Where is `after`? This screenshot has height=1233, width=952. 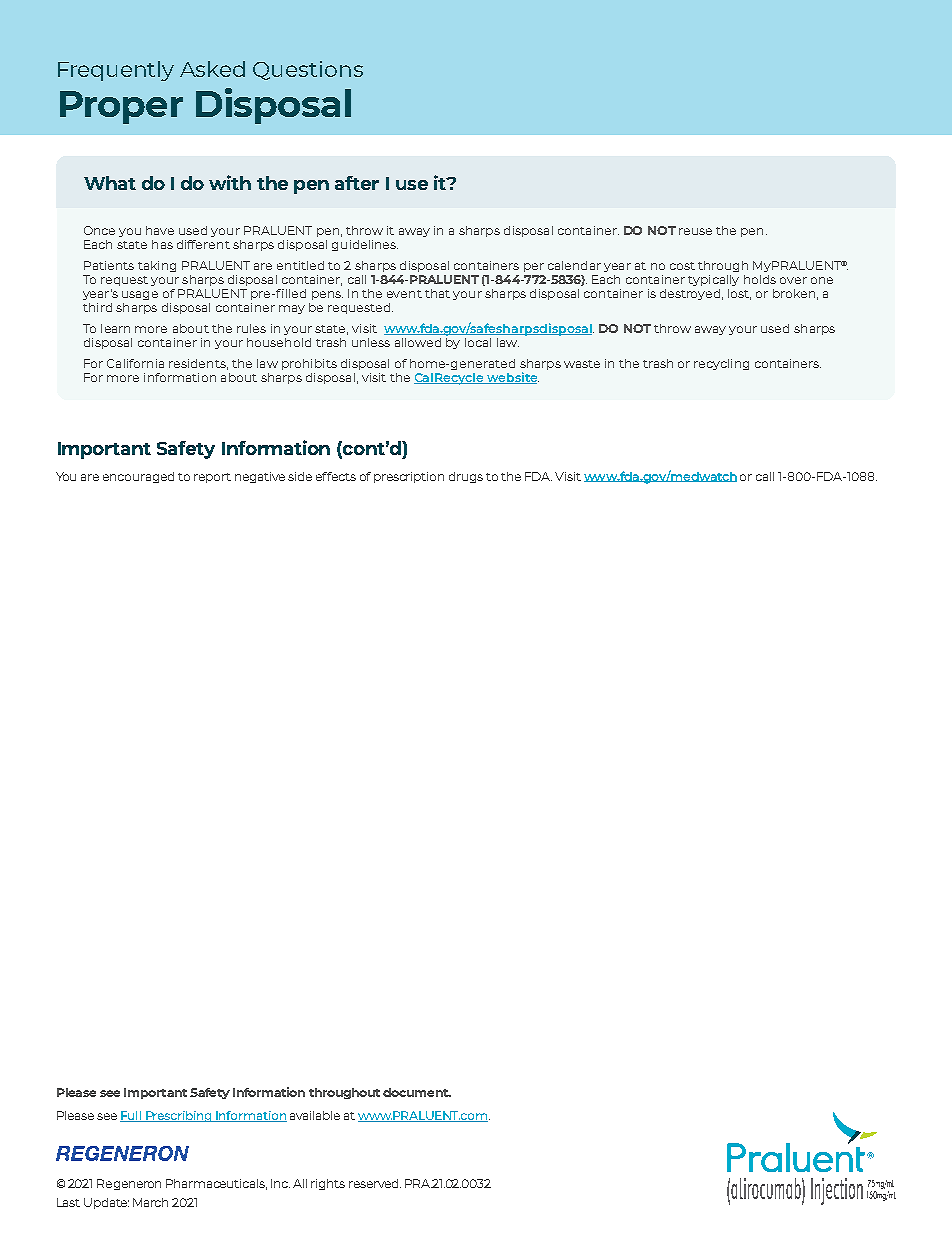
after is located at coordinates (357, 183).
